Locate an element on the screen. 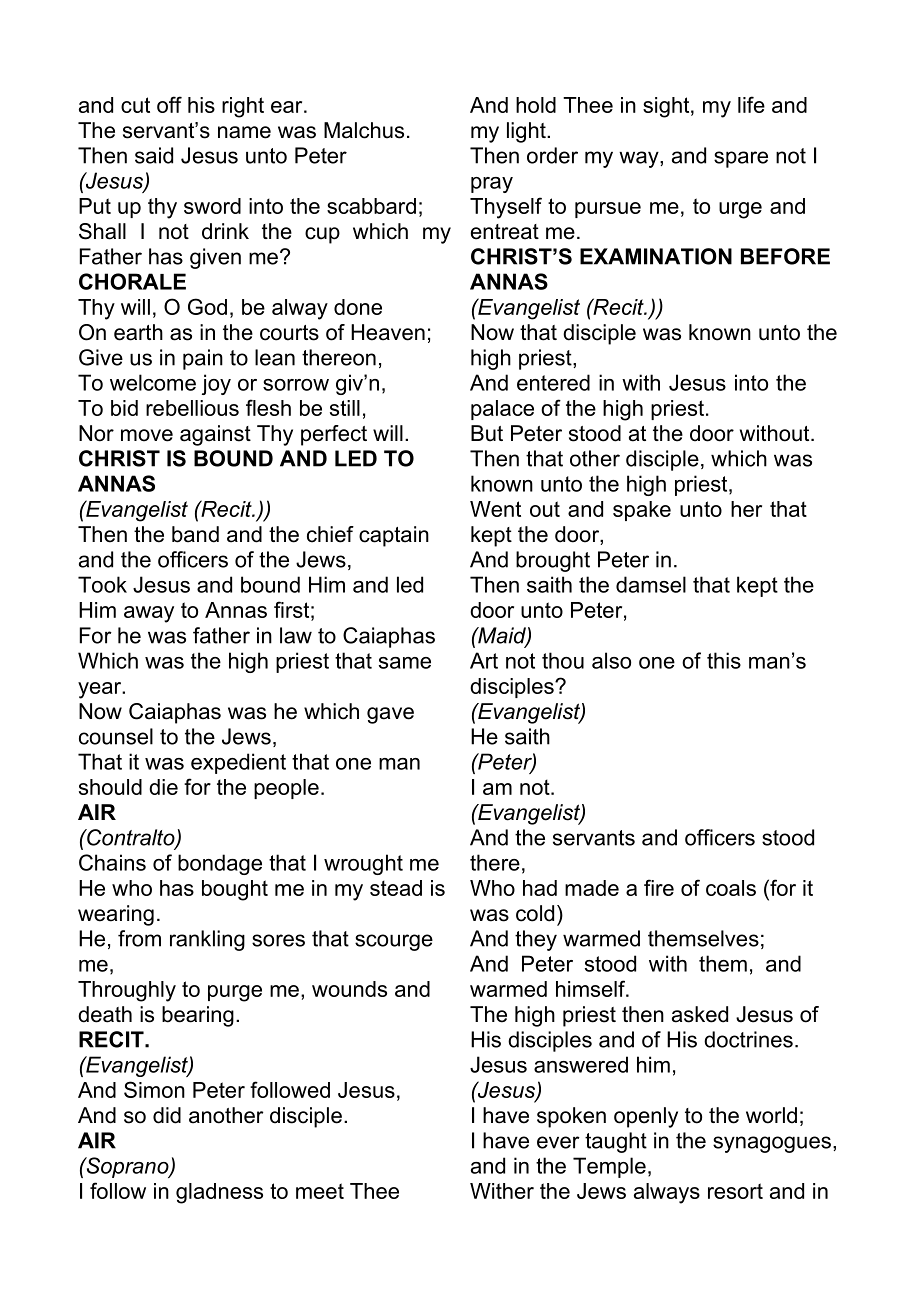 The width and height of the screenshot is (924, 1311). same is located at coordinates (405, 663).
